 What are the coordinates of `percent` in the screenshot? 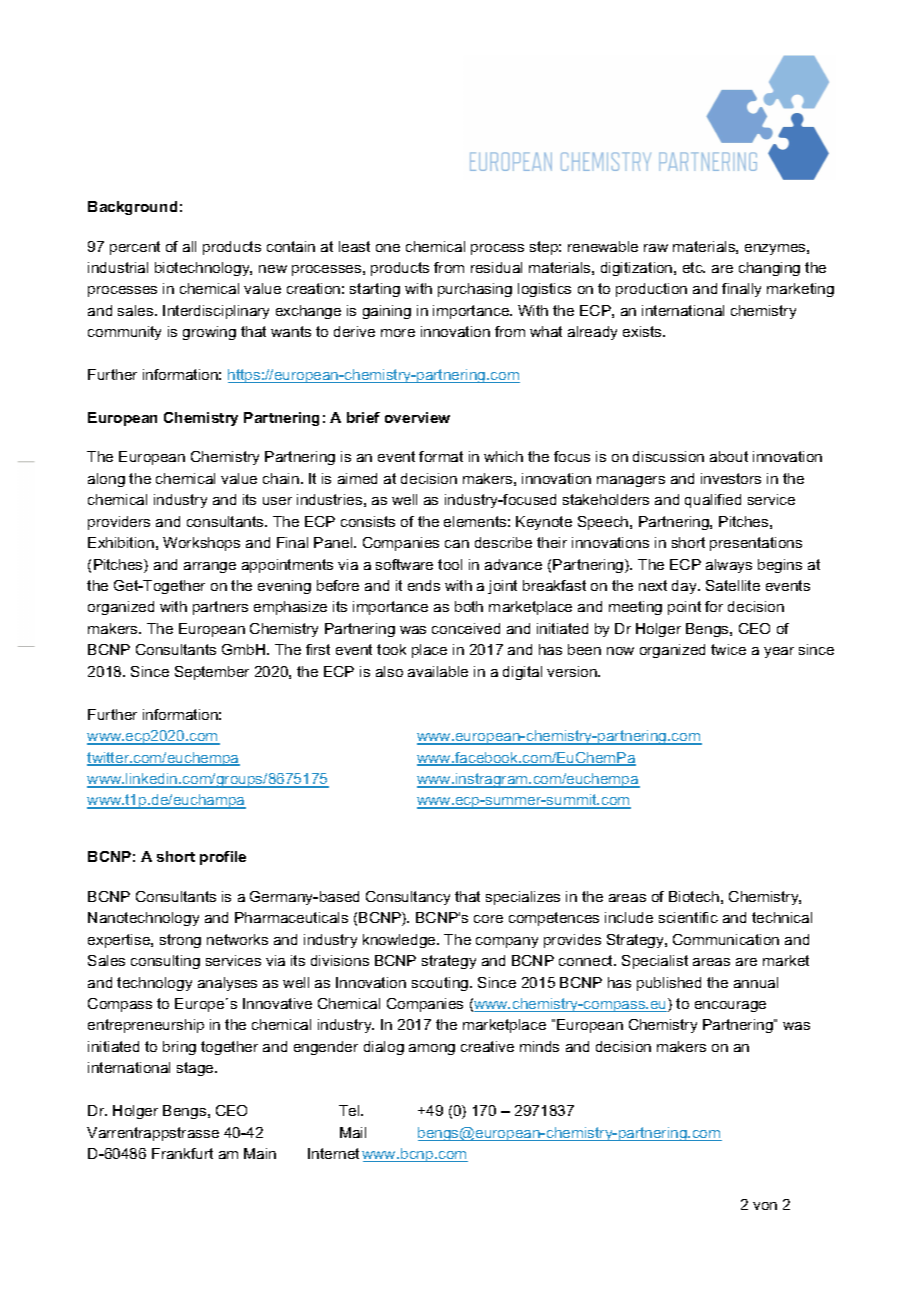 It's located at (135, 248).
